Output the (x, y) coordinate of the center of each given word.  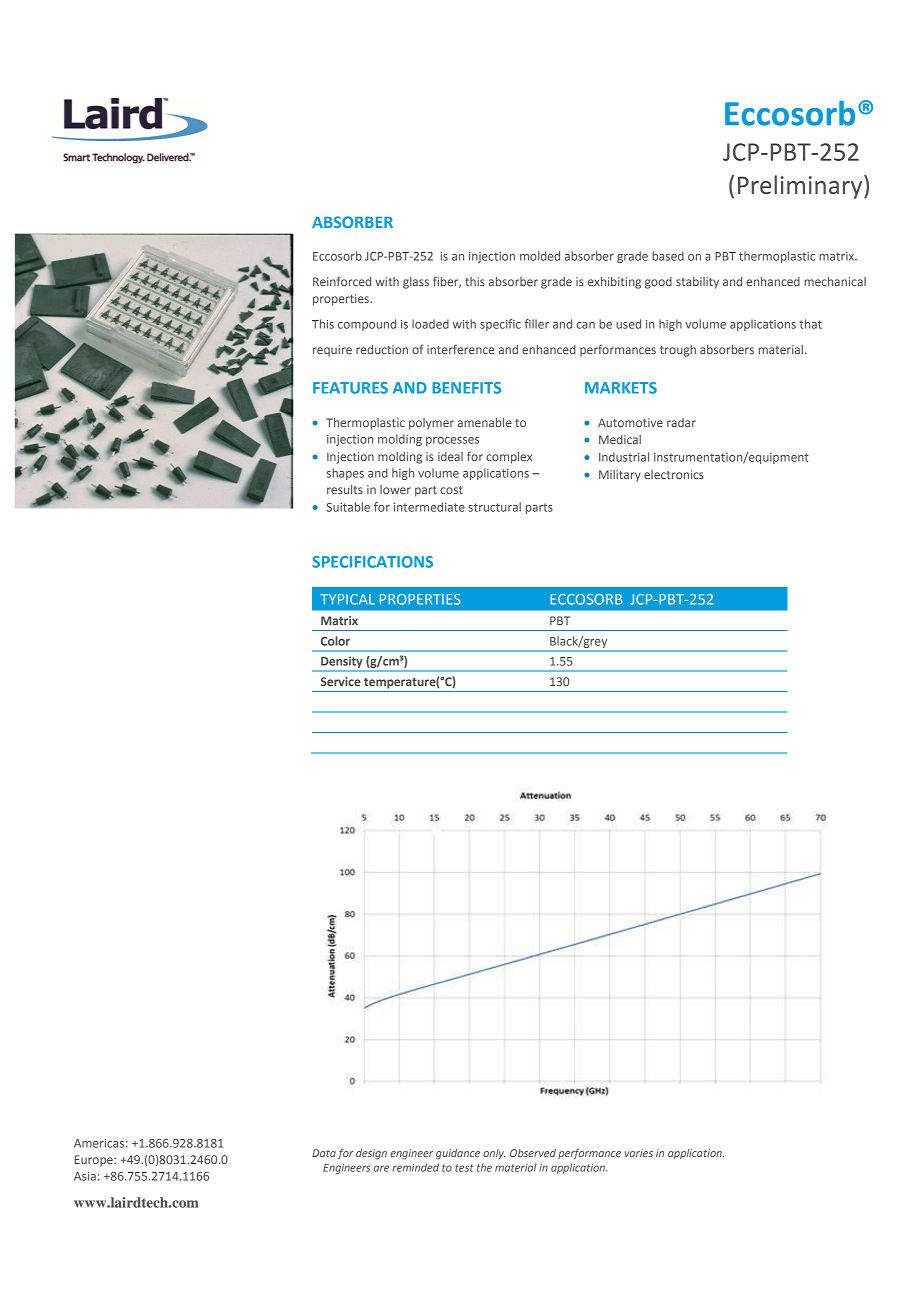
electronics (674, 474)
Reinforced (342, 281)
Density (342, 663)
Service (341, 681)
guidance (458, 1154)
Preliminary (801, 187)
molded (540, 256)
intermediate (429, 507)
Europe (95, 1161)
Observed (533, 1153)
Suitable (348, 507)
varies (639, 1153)
